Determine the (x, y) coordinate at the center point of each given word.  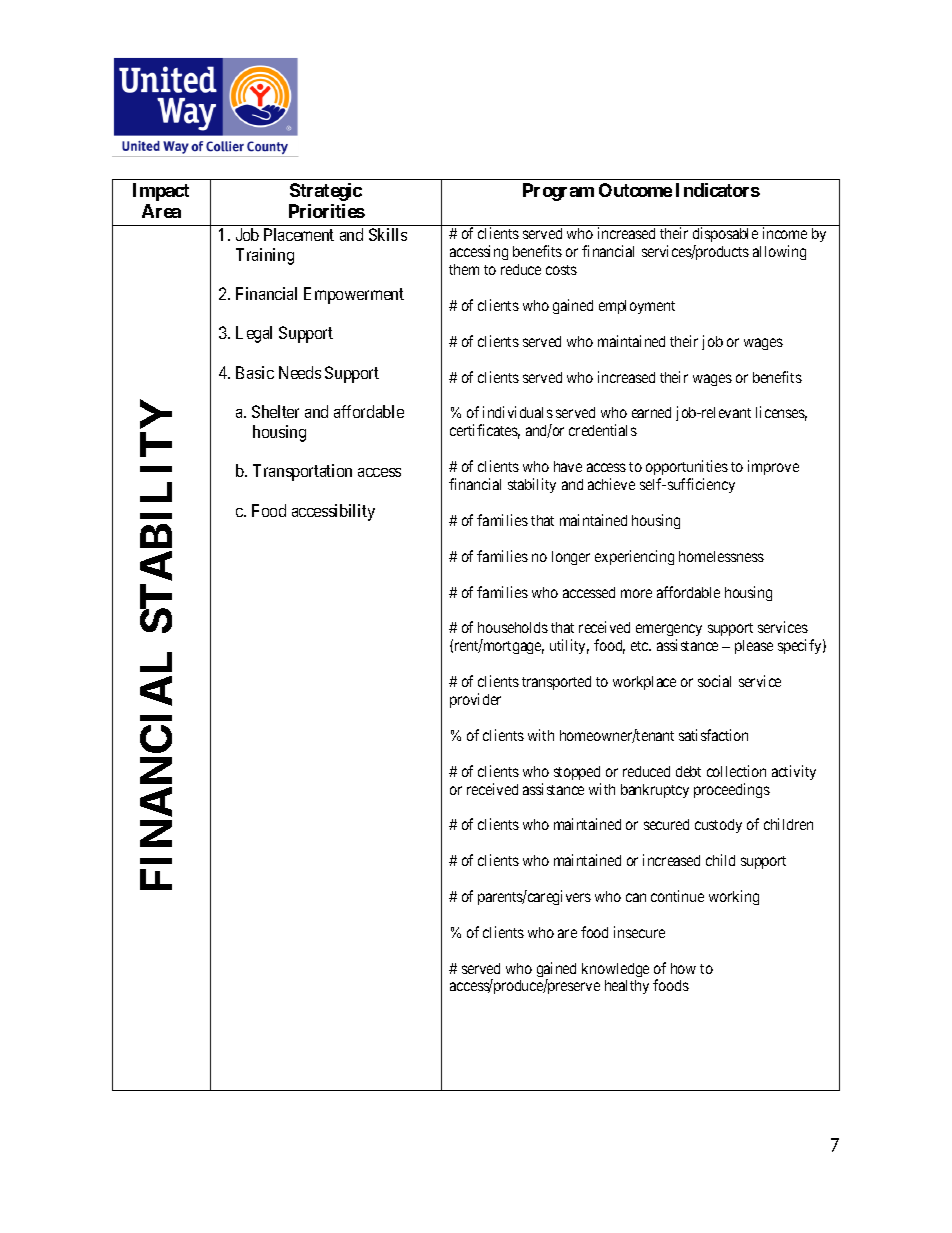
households (513, 627)
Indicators (718, 190)
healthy (627, 987)
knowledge (615, 970)
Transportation (302, 472)
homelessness (721, 556)
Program (558, 192)
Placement (299, 234)
